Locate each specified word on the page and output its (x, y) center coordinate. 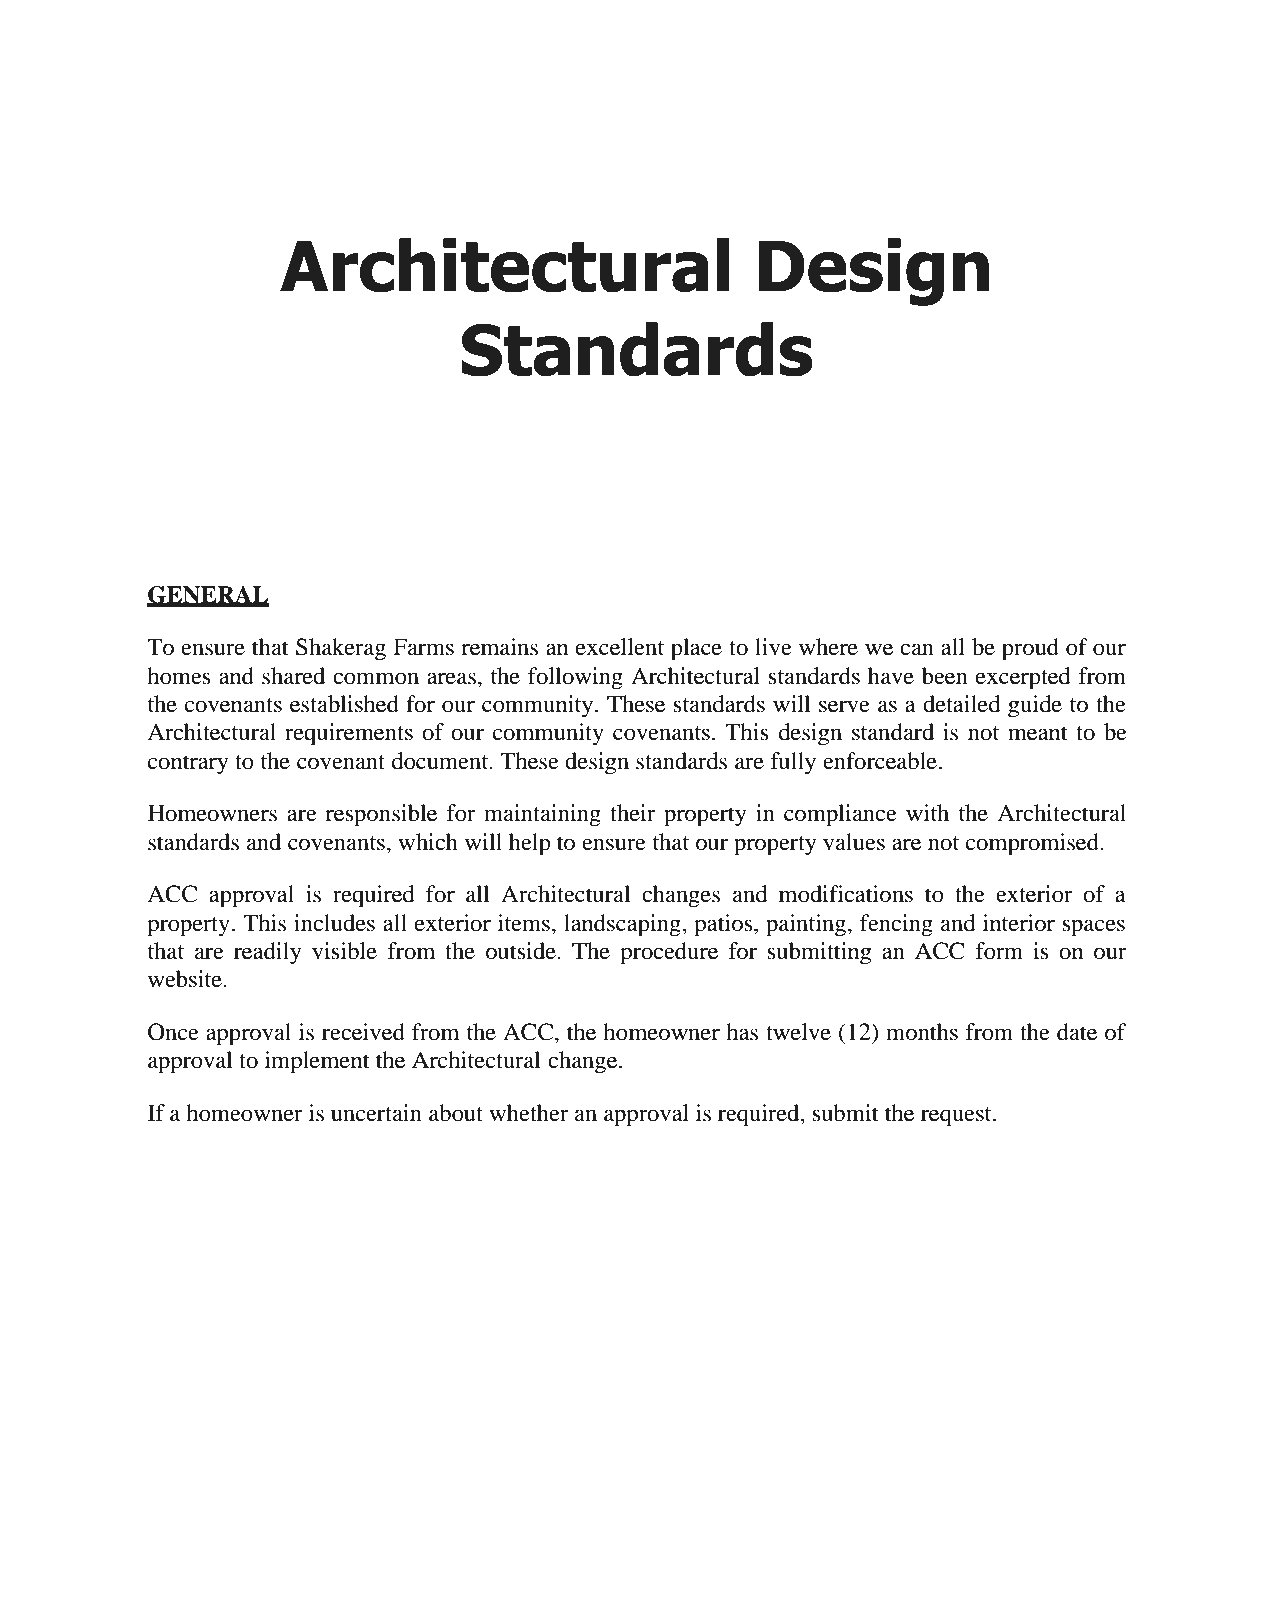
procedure (669, 953)
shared (293, 676)
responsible (381, 815)
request (957, 1117)
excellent (620, 647)
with (927, 813)
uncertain (376, 1113)
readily (268, 953)
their (633, 813)
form (999, 951)
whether (529, 1113)
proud (1030, 649)
